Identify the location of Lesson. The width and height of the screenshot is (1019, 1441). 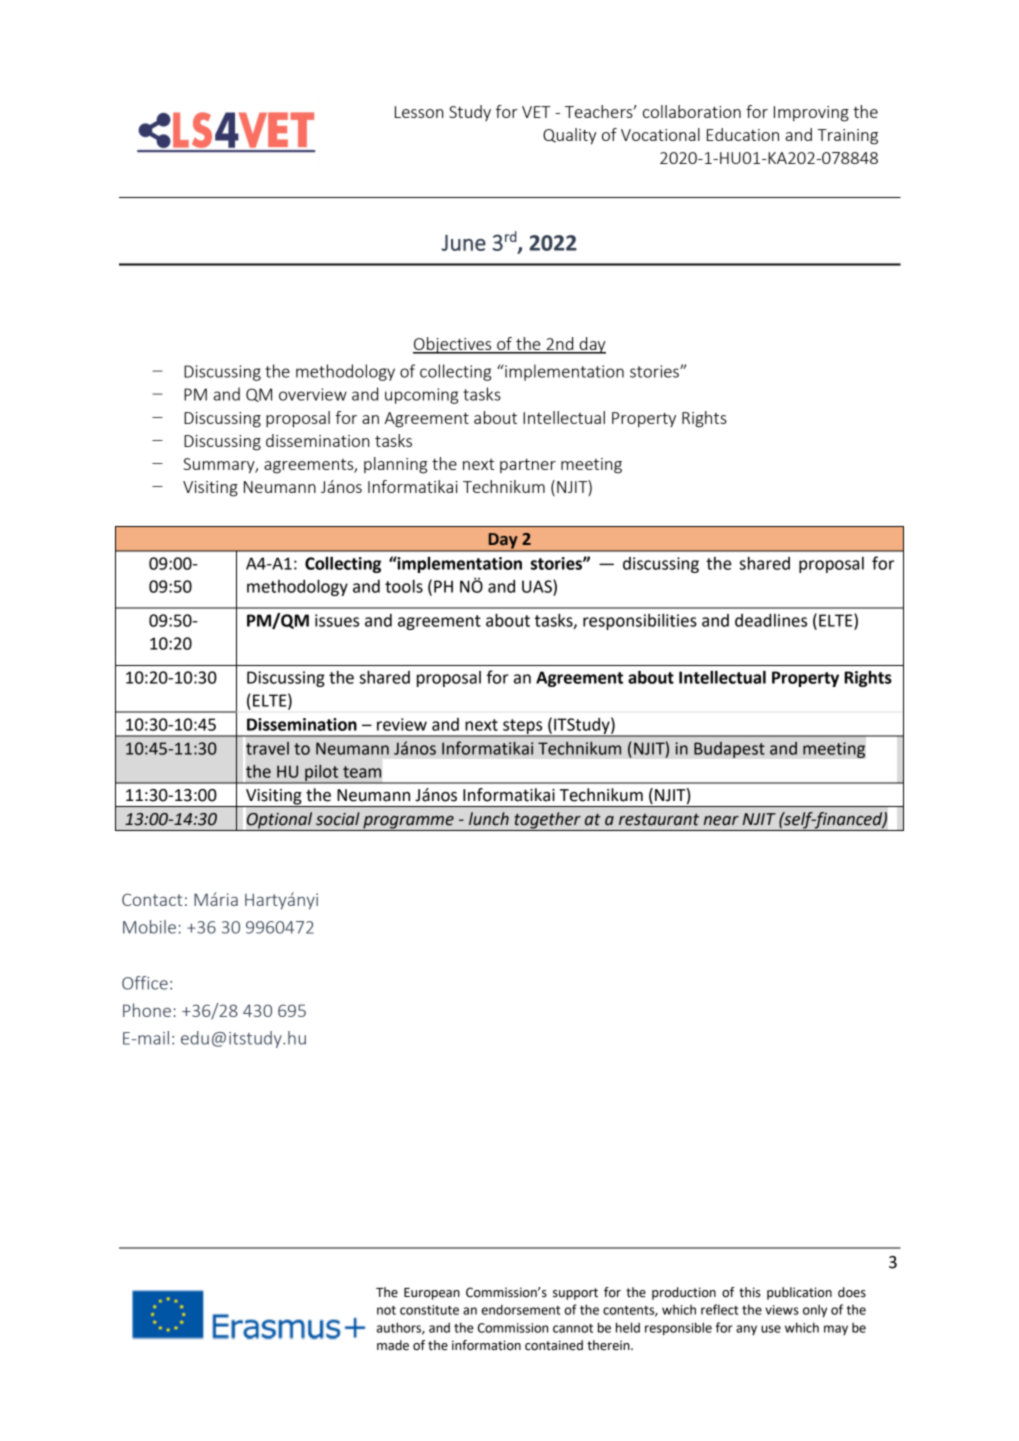
(419, 112).
